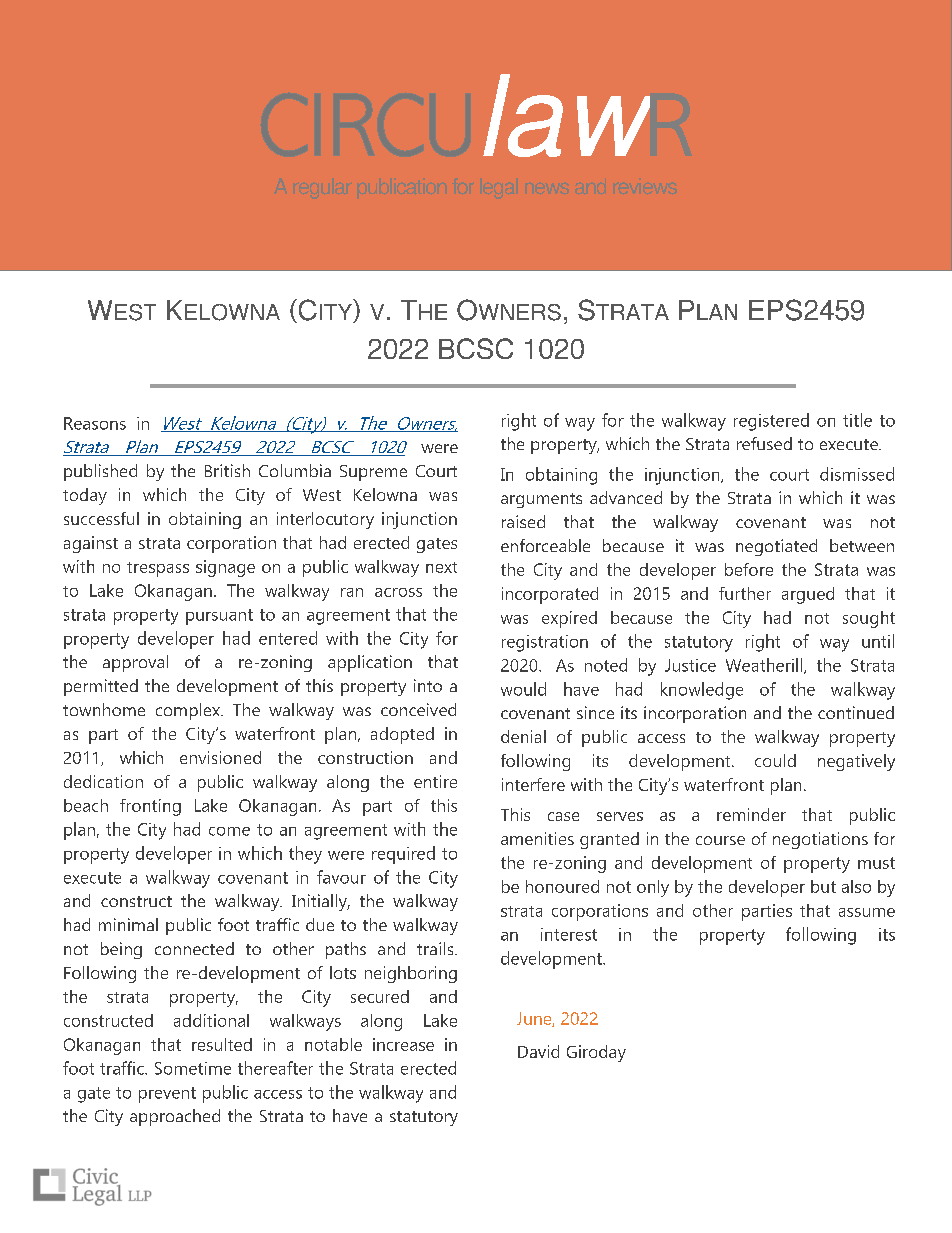 The height and width of the image is (1233, 952). Describe the element at coordinates (219, 617) in the image. I see `pursuant` at that location.
